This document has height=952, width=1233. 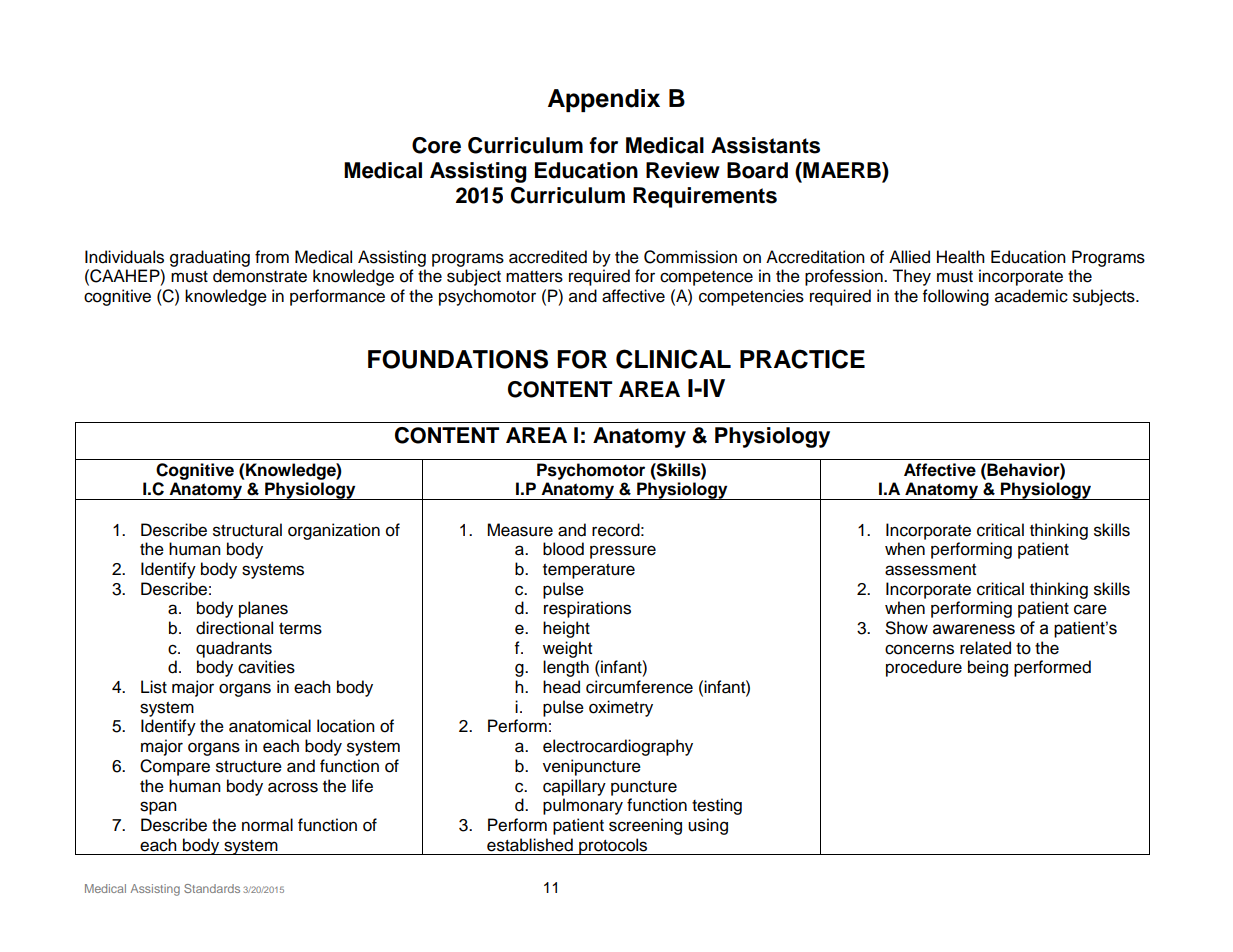 I want to click on Core, so click(x=436, y=145).
